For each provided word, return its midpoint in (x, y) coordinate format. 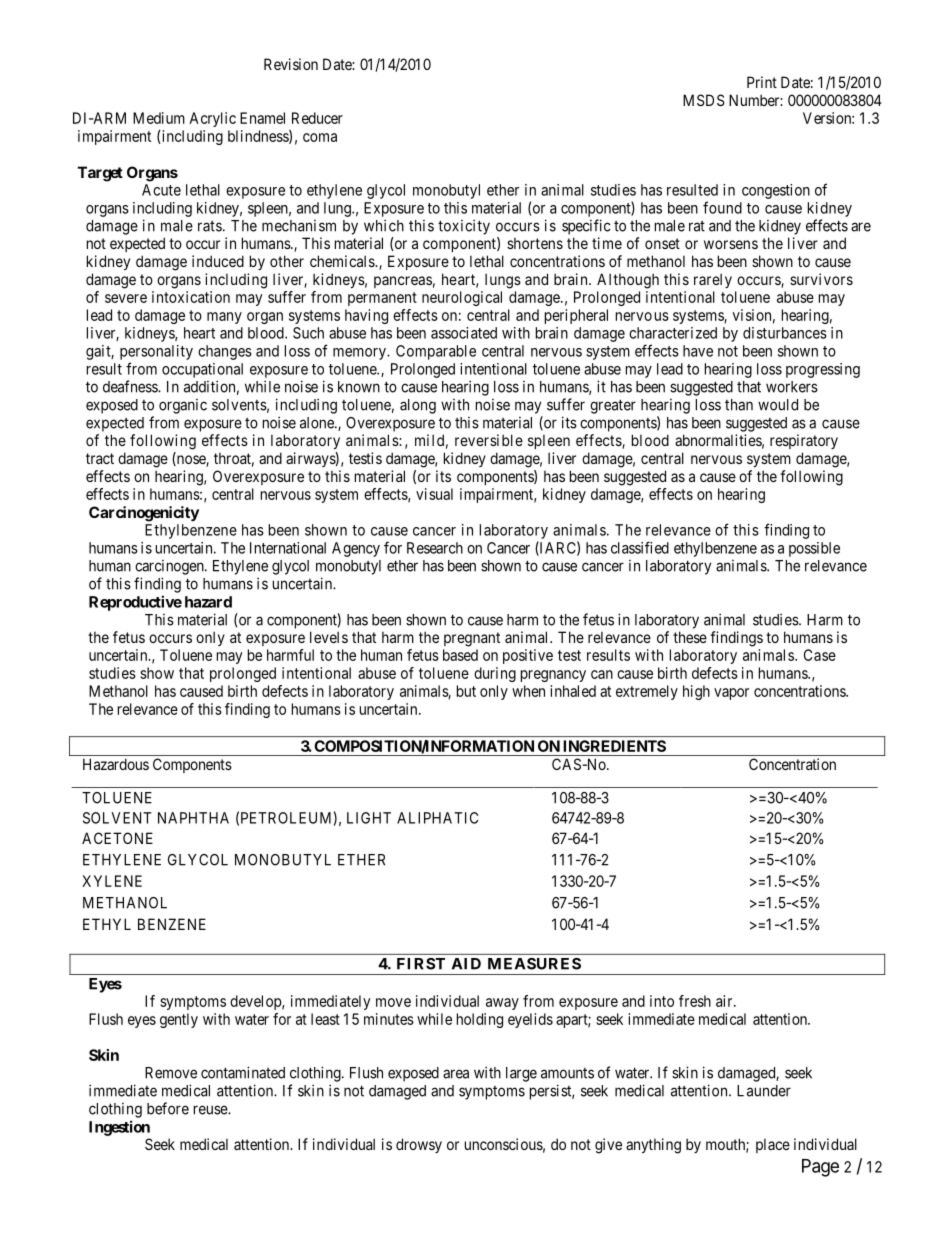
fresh (695, 1001)
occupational (202, 370)
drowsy (419, 1145)
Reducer (317, 118)
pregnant (472, 639)
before (168, 1108)
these (690, 637)
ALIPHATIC (437, 818)
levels (329, 637)
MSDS (704, 100)
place (773, 1145)
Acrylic (212, 119)
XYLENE (112, 881)
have (698, 351)
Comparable (436, 352)
